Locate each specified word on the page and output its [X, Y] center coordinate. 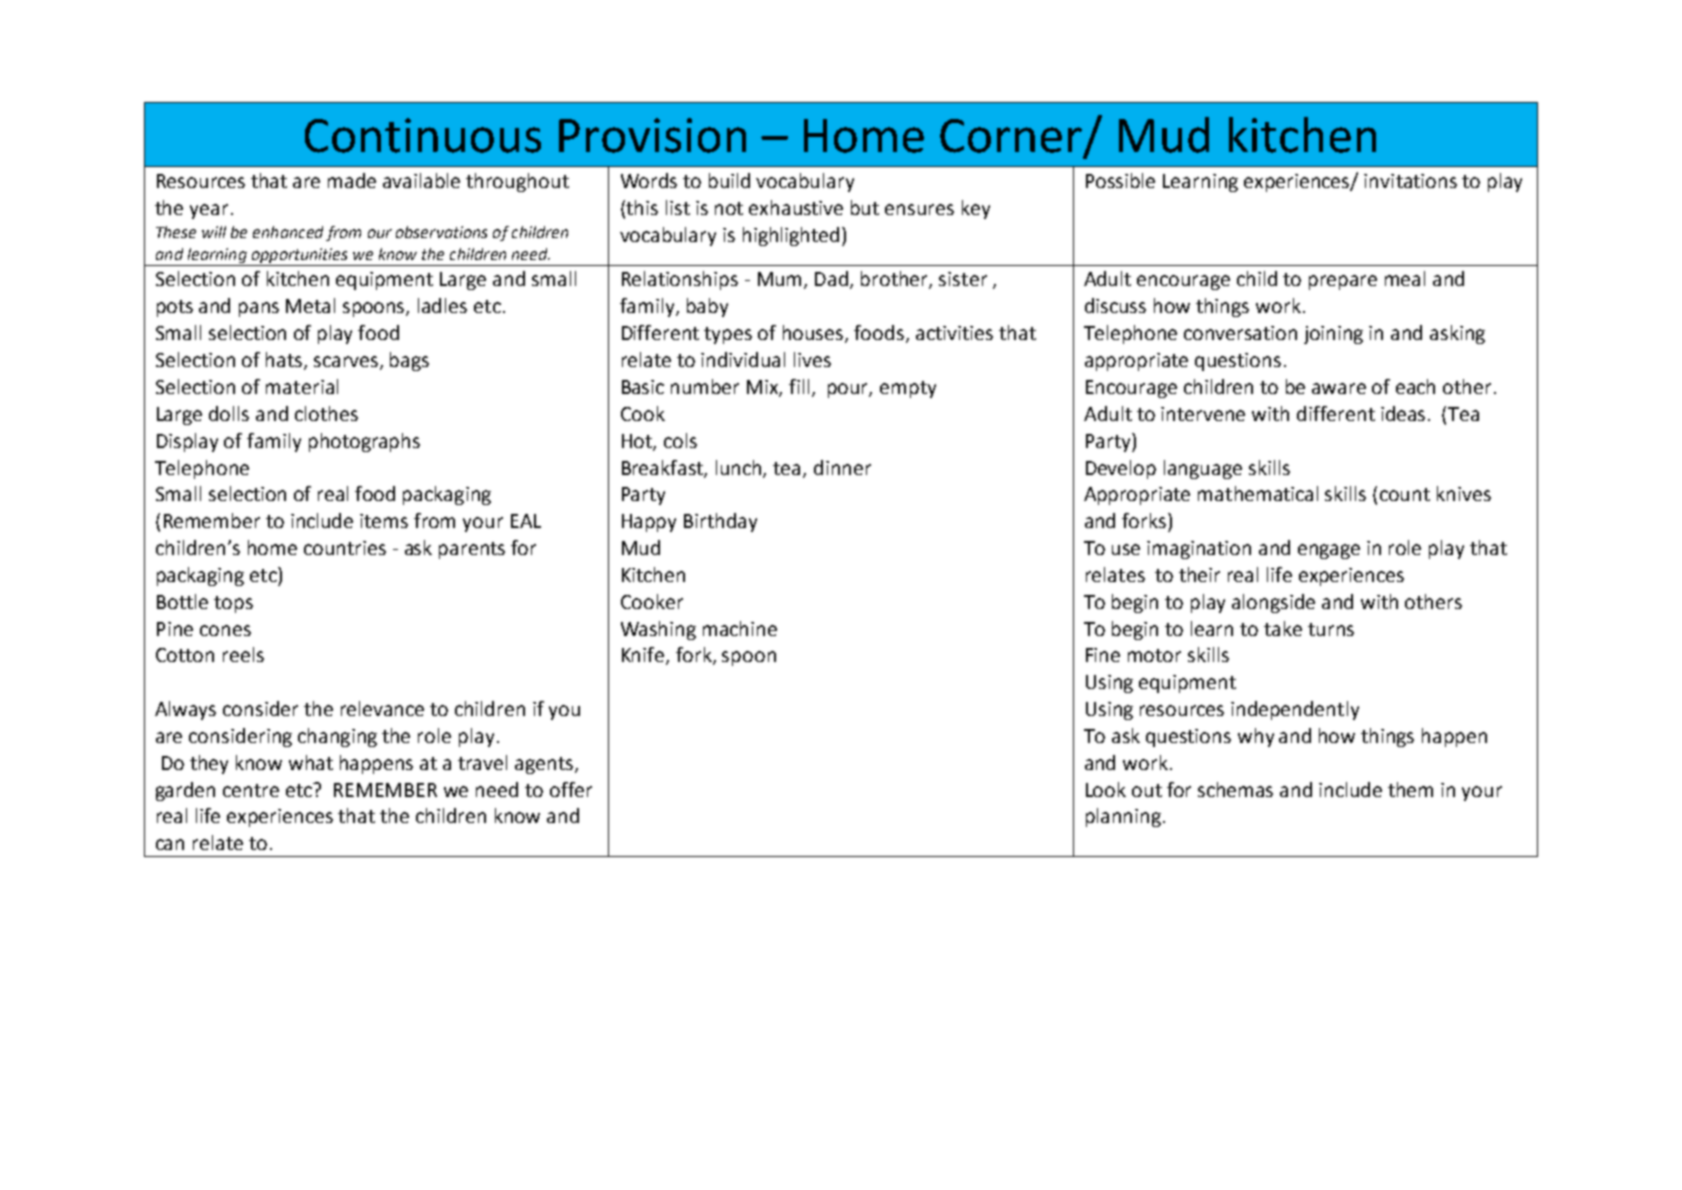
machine [740, 628]
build [729, 180]
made [352, 180]
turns [1331, 629]
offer [571, 789]
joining [1333, 335]
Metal [310, 305]
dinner [842, 467]
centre [251, 790]
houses [814, 334]
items [384, 521]
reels [243, 654]
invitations [1410, 181]
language [1203, 469]
